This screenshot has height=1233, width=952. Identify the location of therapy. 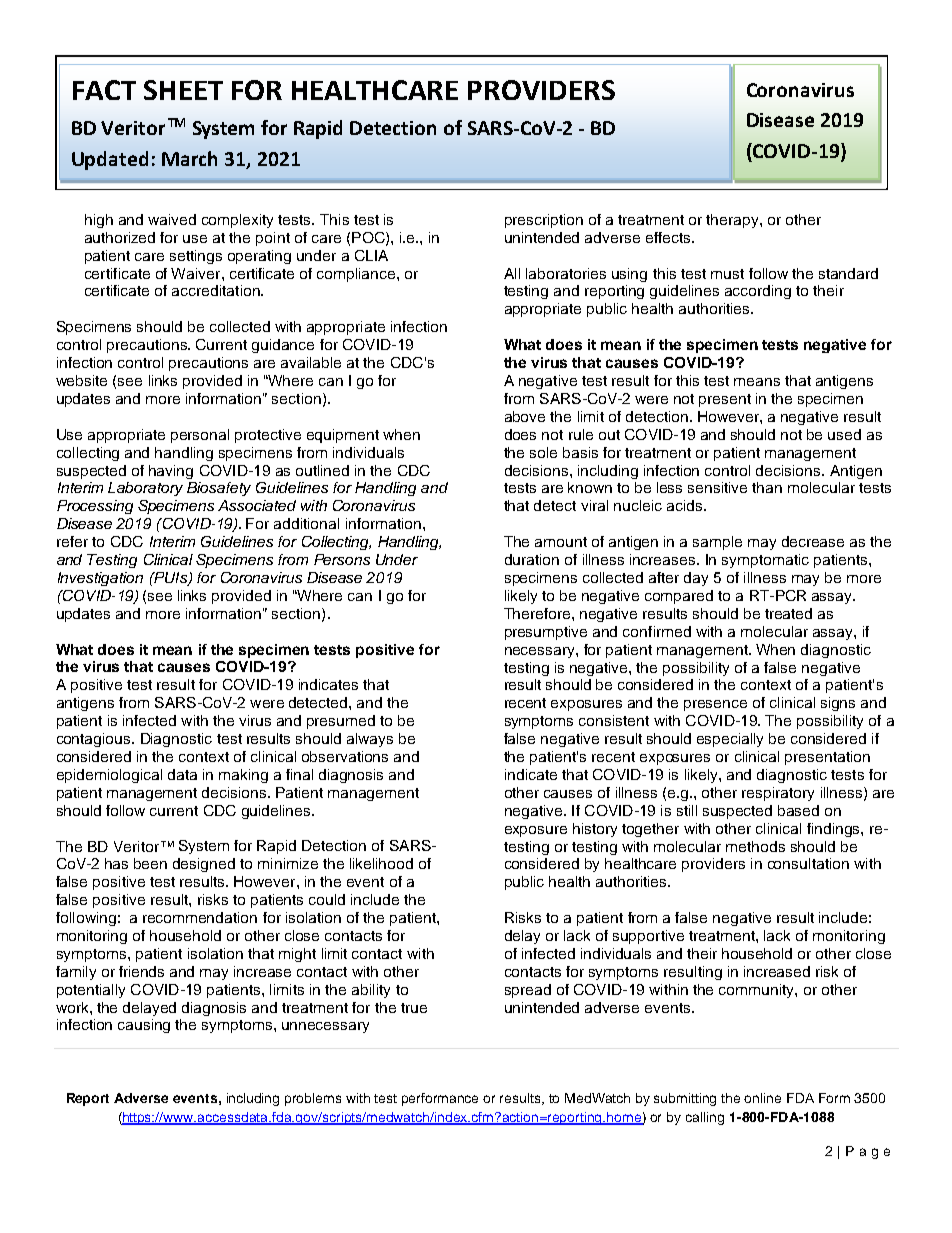
(733, 221).
